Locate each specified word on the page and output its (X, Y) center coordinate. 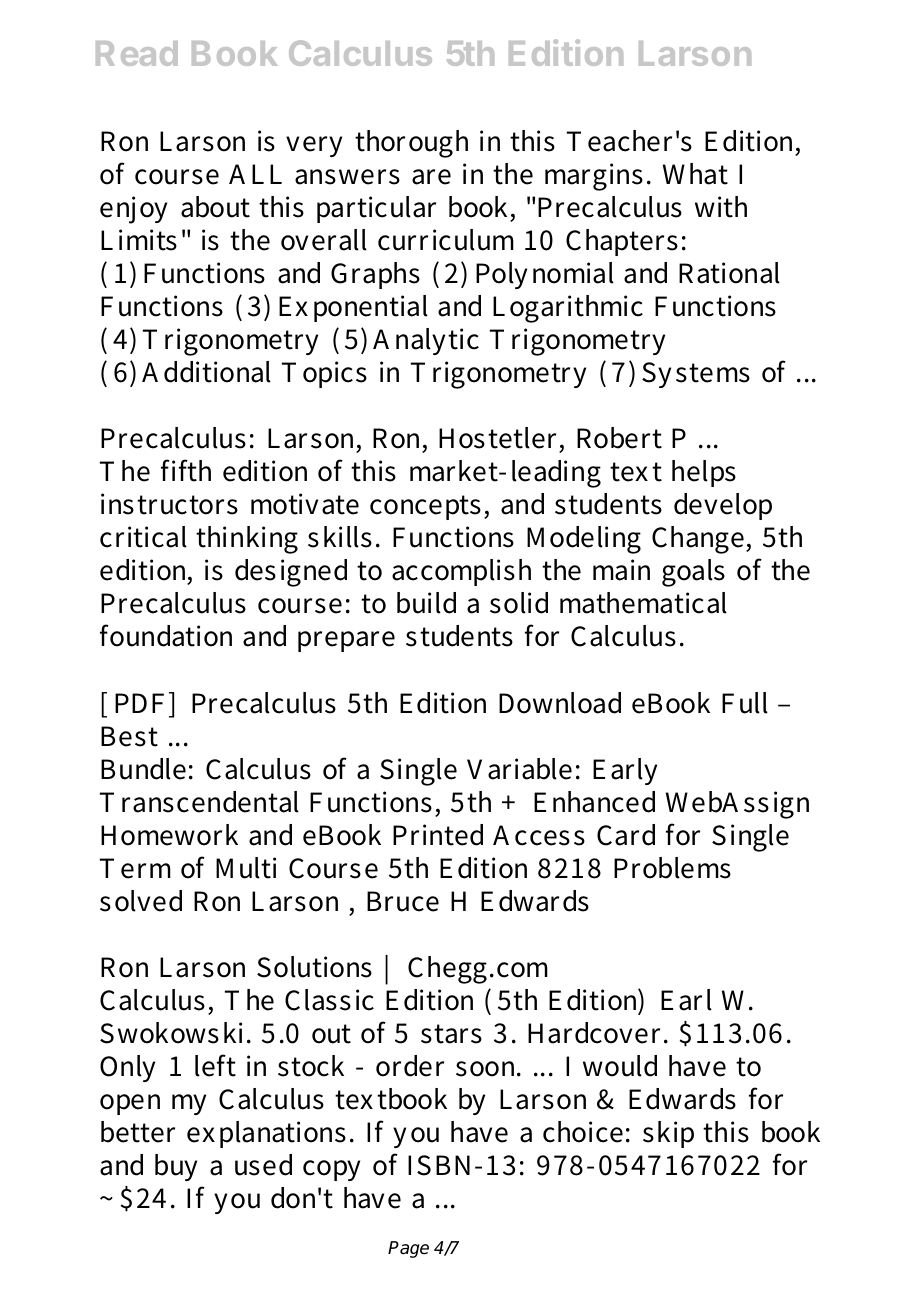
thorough (411, 144)
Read (137, 53)
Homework (169, 835)
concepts (425, 507)
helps (704, 473)
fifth (186, 470)
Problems (672, 868)
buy (176, 1167)
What (695, 174)
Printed (438, 835)
